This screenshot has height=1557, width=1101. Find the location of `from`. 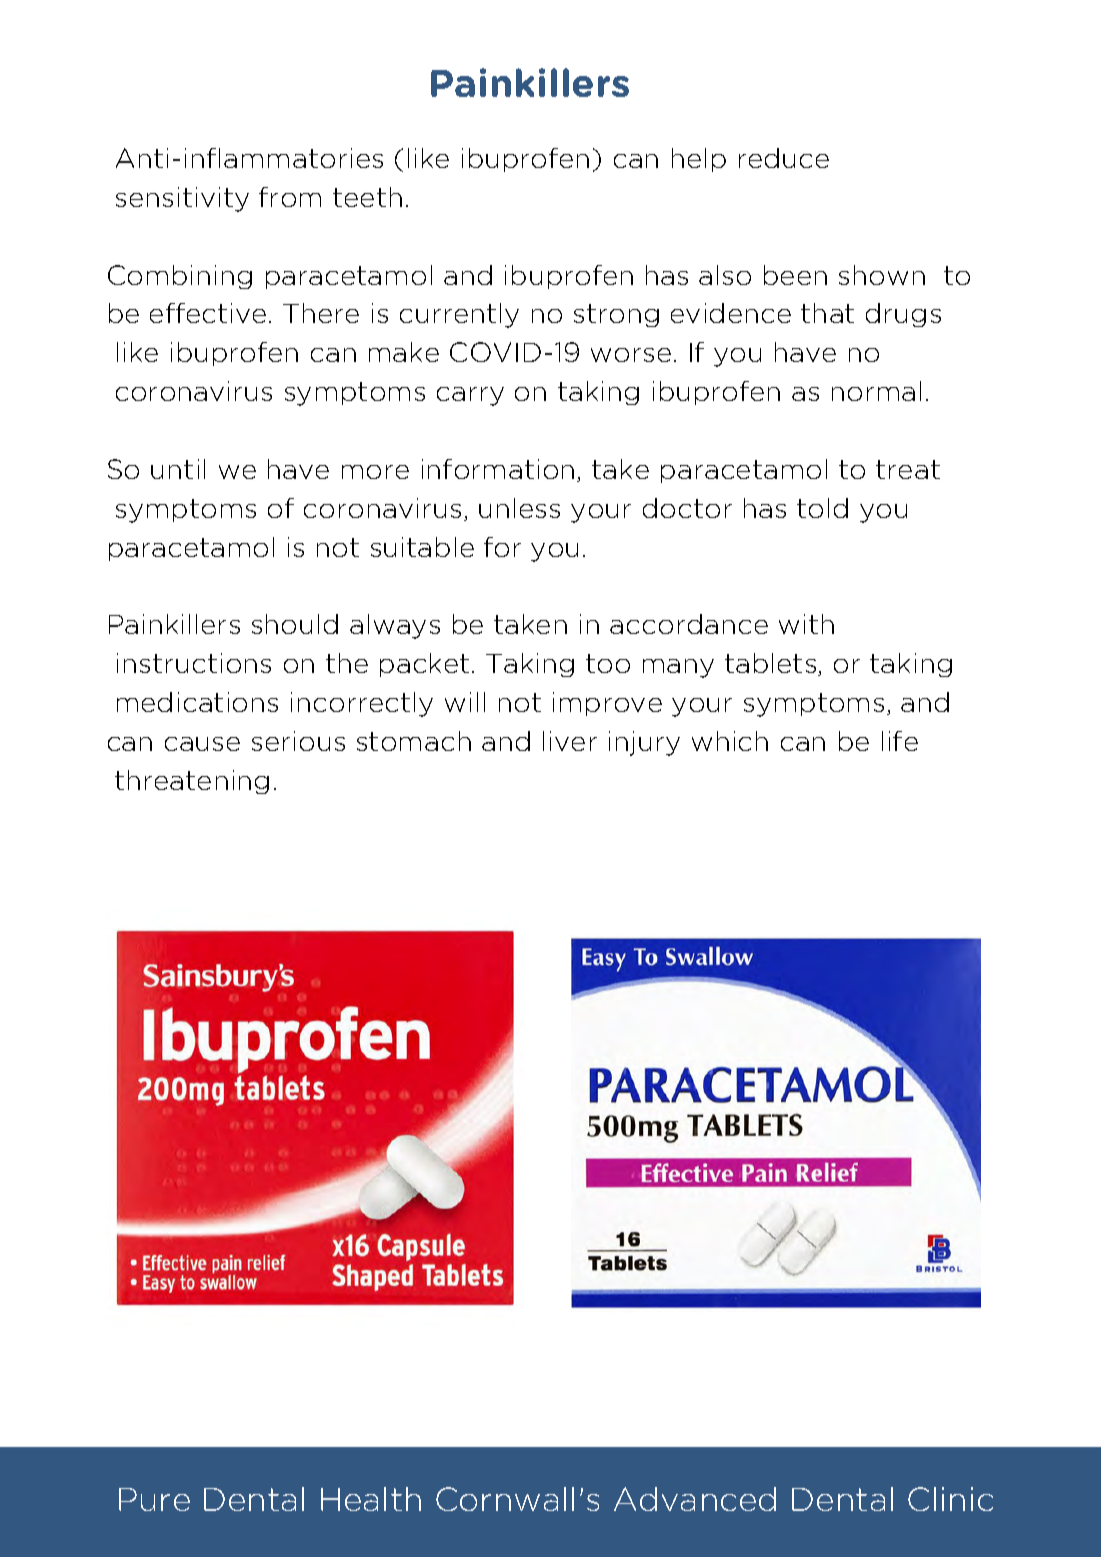

from is located at coordinates (290, 197).
